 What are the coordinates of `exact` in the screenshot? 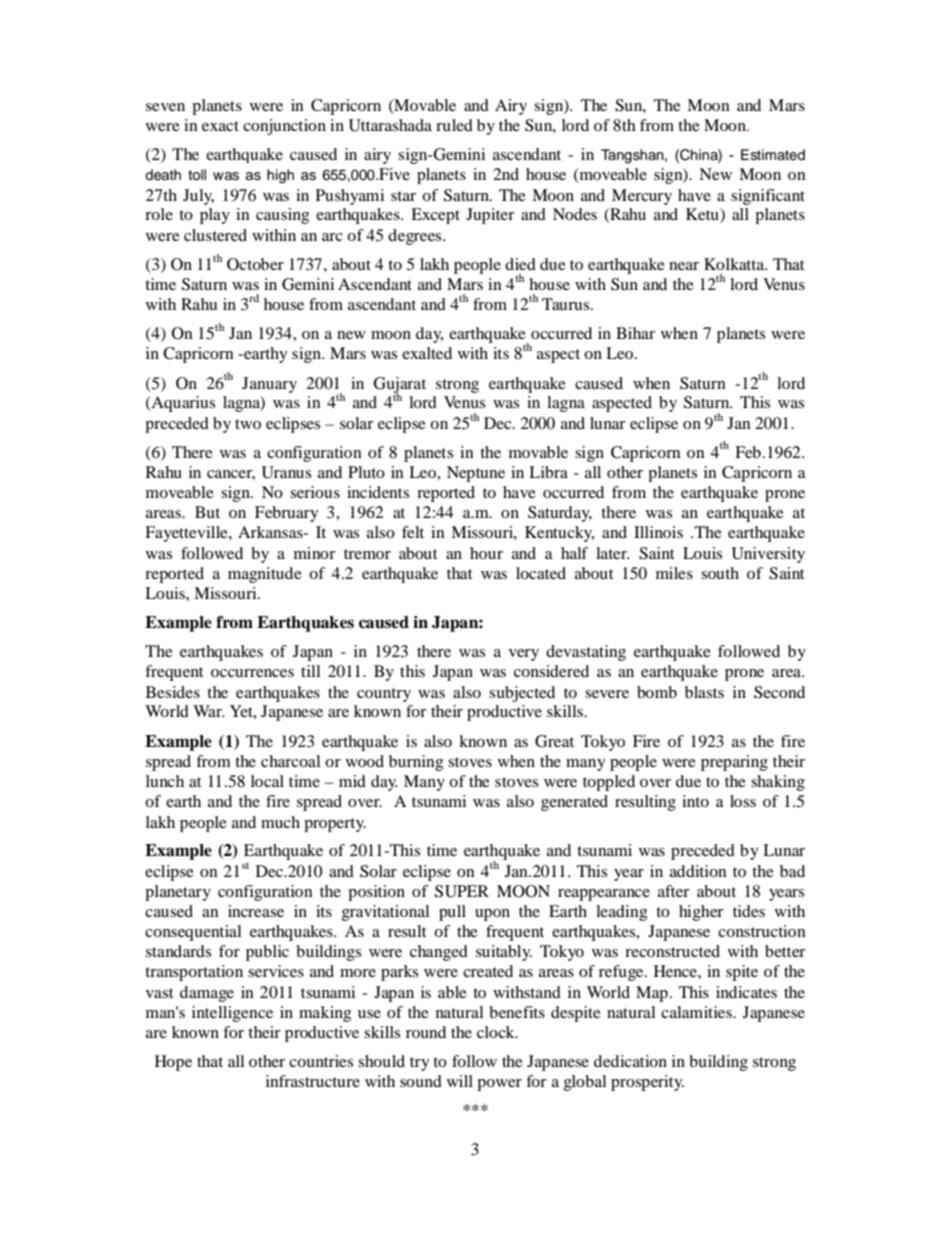 It's located at (220, 126).
